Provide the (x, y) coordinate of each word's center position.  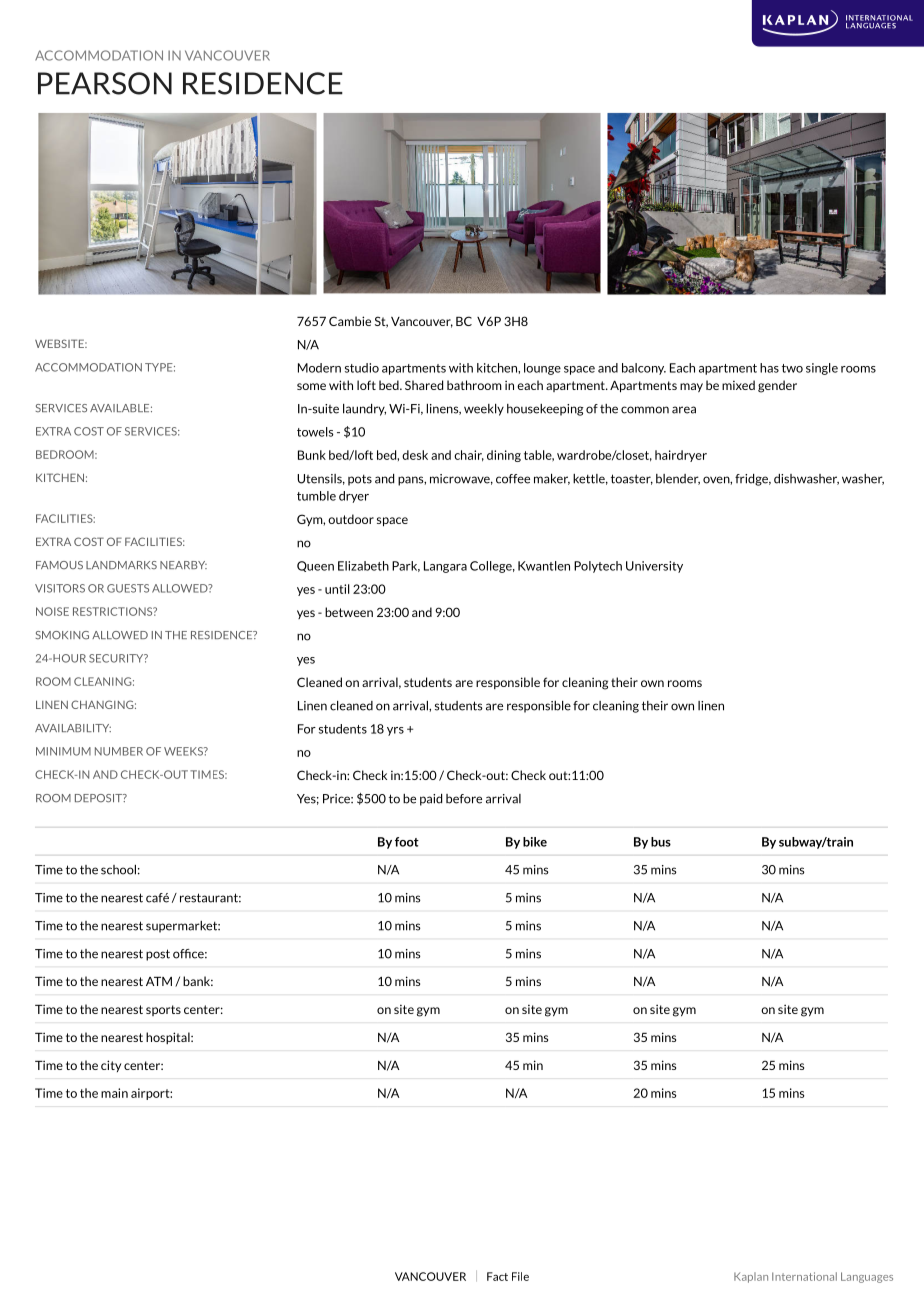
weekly (484, 410)
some (311, 386)
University (654, 567)
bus (661, 842)
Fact (497, 1276)
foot (407, 842)
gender (777, 386)
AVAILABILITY (73, 728)
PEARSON (105, 83)
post (158, 955)
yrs (395, 731)
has (769, 368)
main (114, 1093)
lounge (542, 369)
